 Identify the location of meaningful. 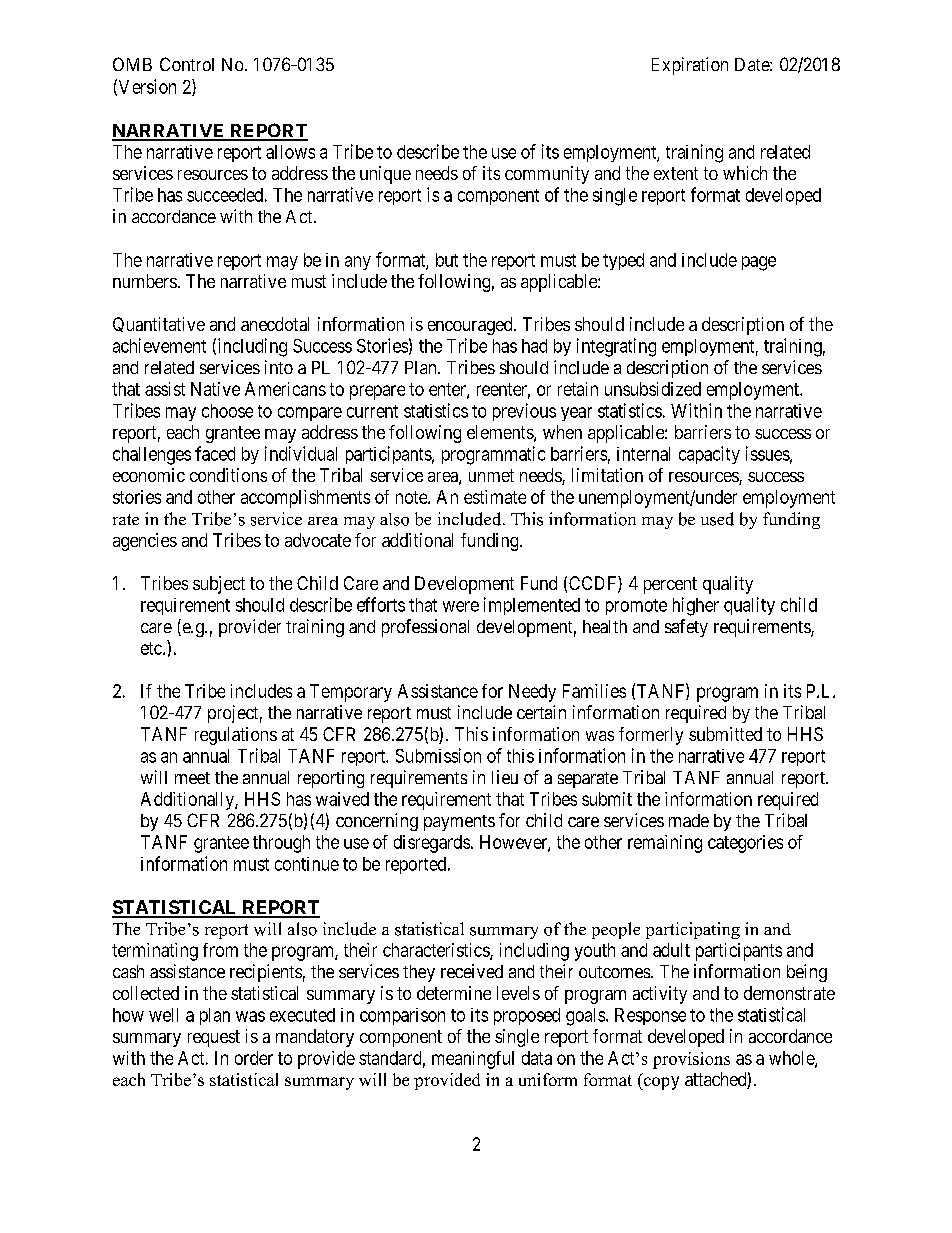
(473, 1060).
